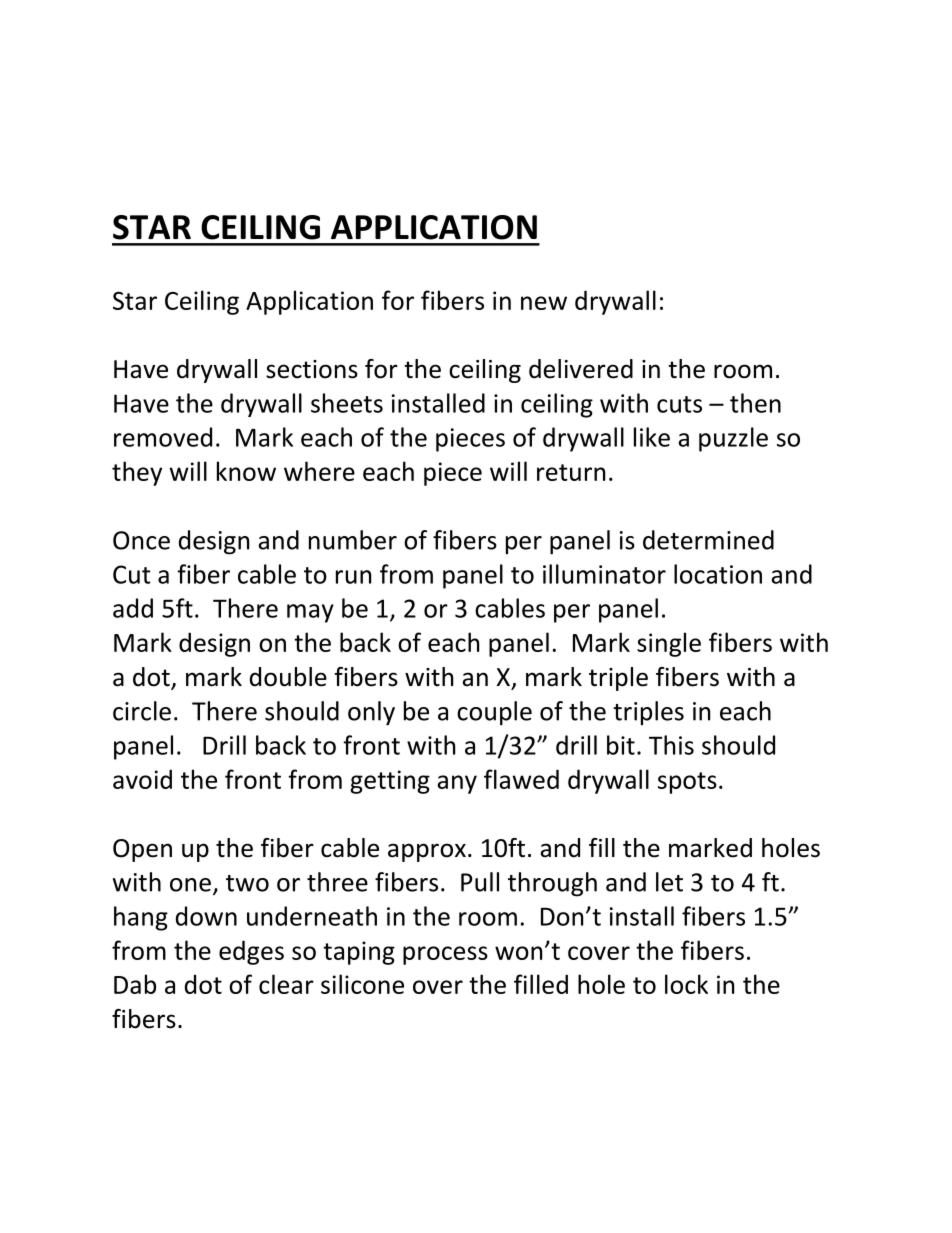  Describe the element at coordinates (708, 540) in the document. I see `determined` at that location.
